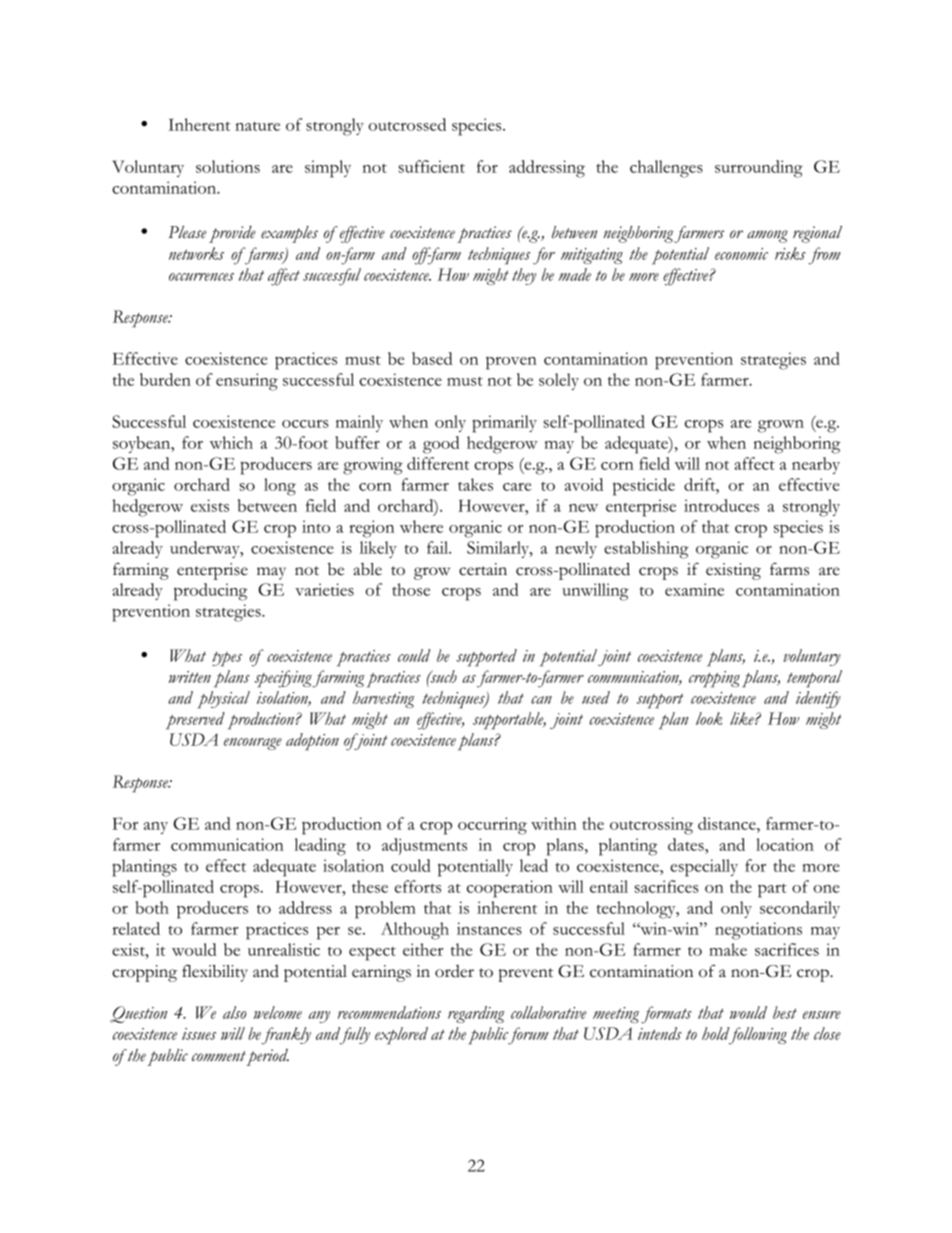 The image size is (952, 1233). I want to click on sufficient, so click(432, 166).
